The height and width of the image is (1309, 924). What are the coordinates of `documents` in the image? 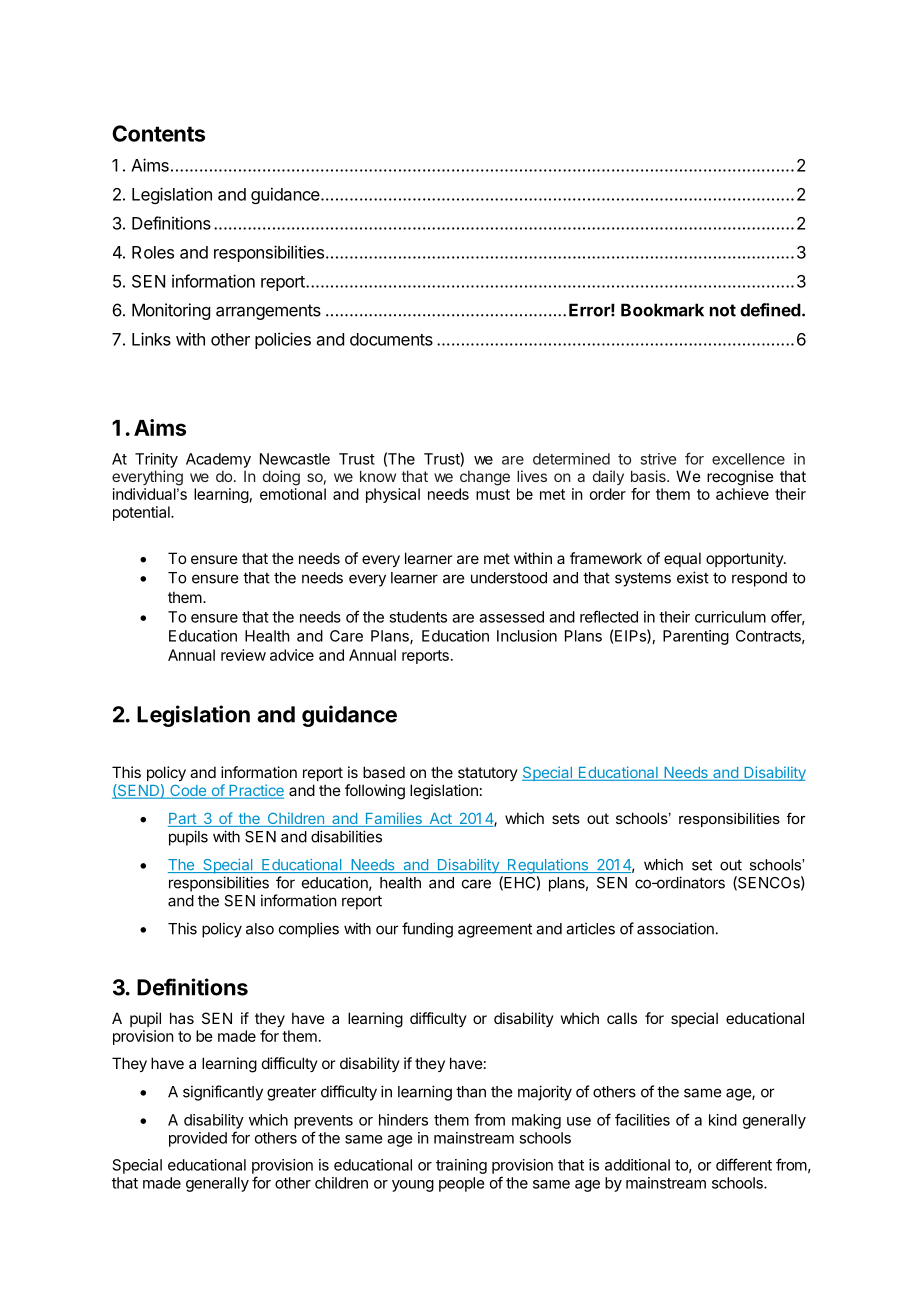 It's located at (391, 339).
